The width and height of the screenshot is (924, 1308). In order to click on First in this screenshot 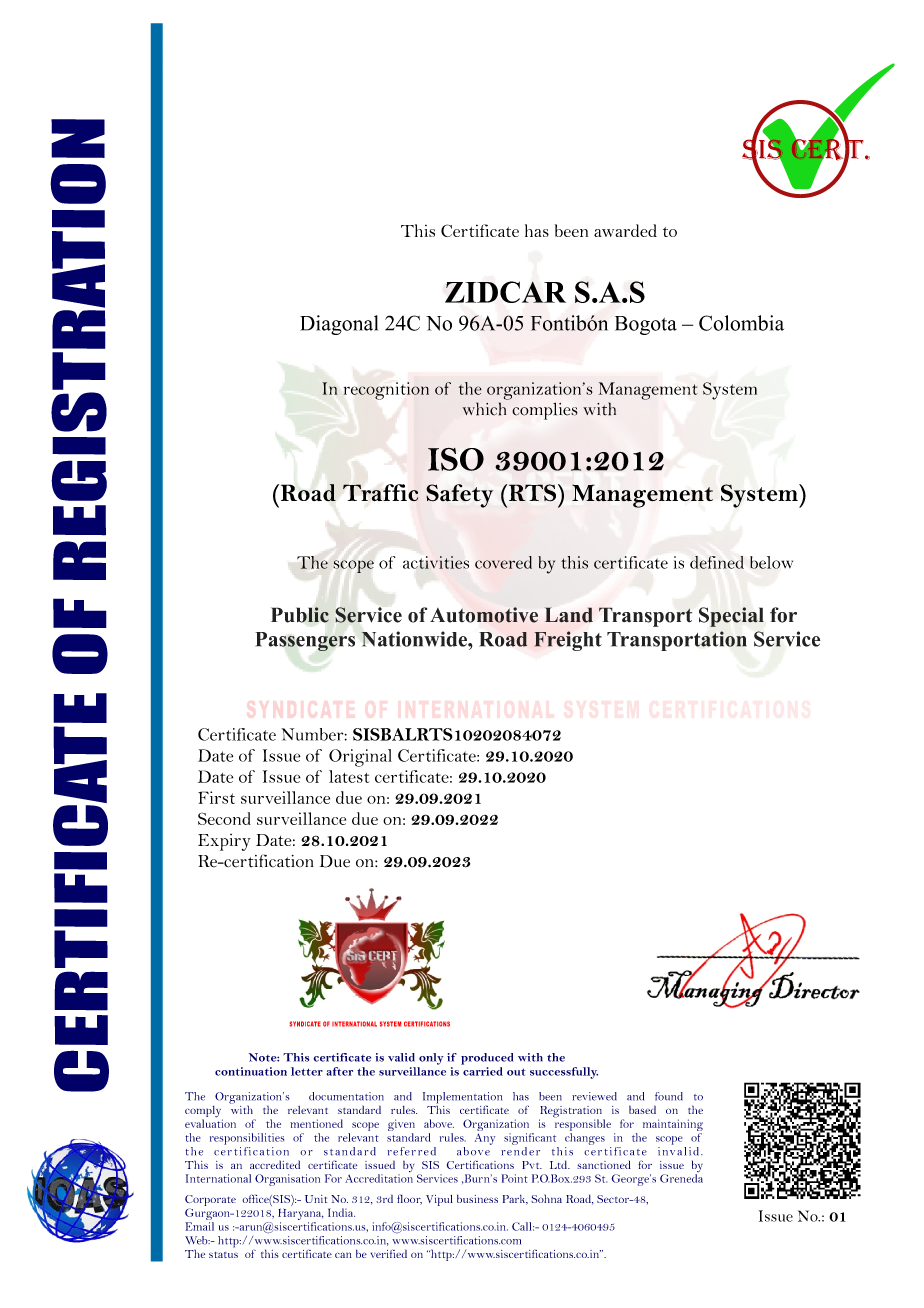, I will do `click(216, 797)`.
